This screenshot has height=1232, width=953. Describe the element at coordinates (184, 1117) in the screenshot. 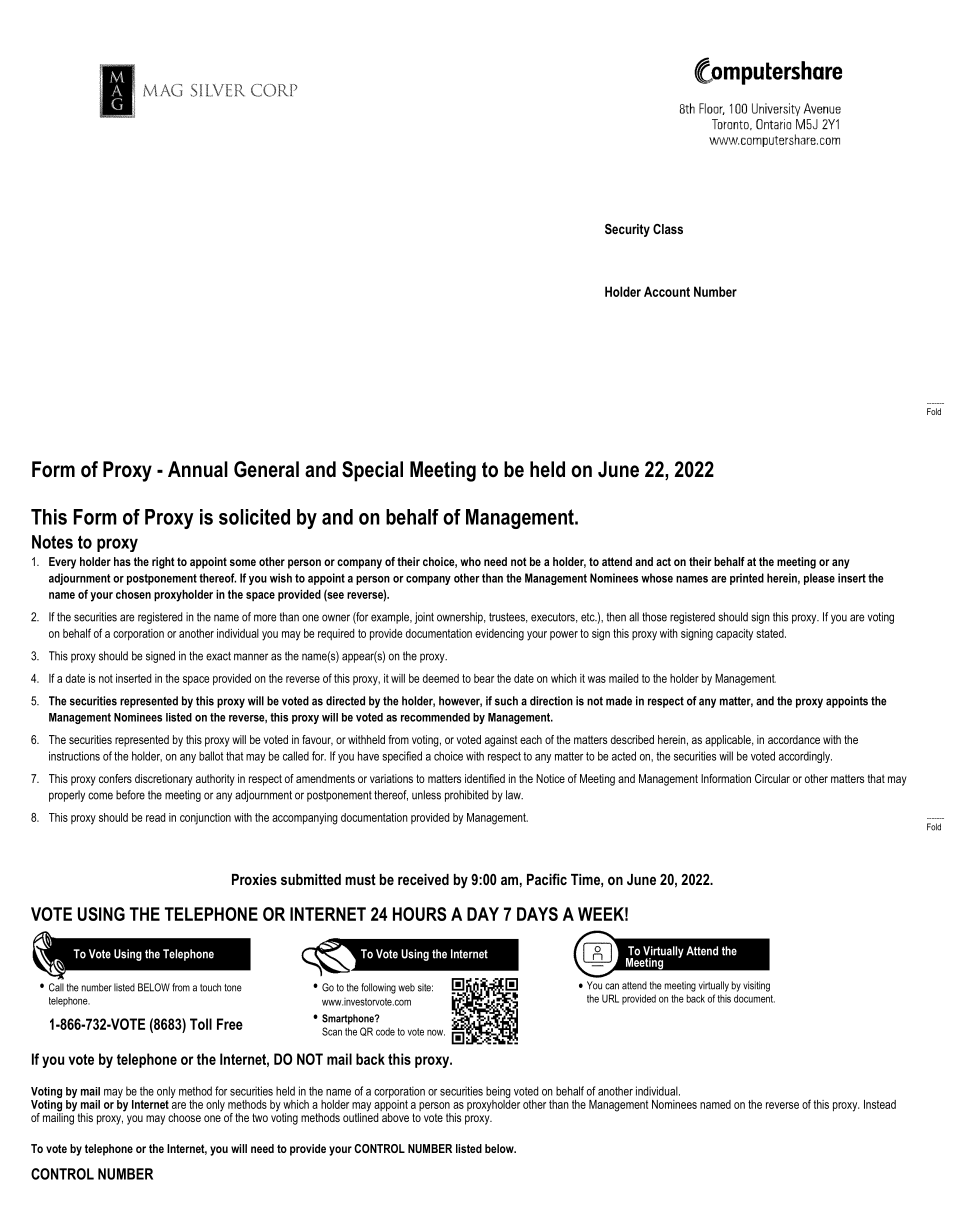

I see `choose` at that location.
